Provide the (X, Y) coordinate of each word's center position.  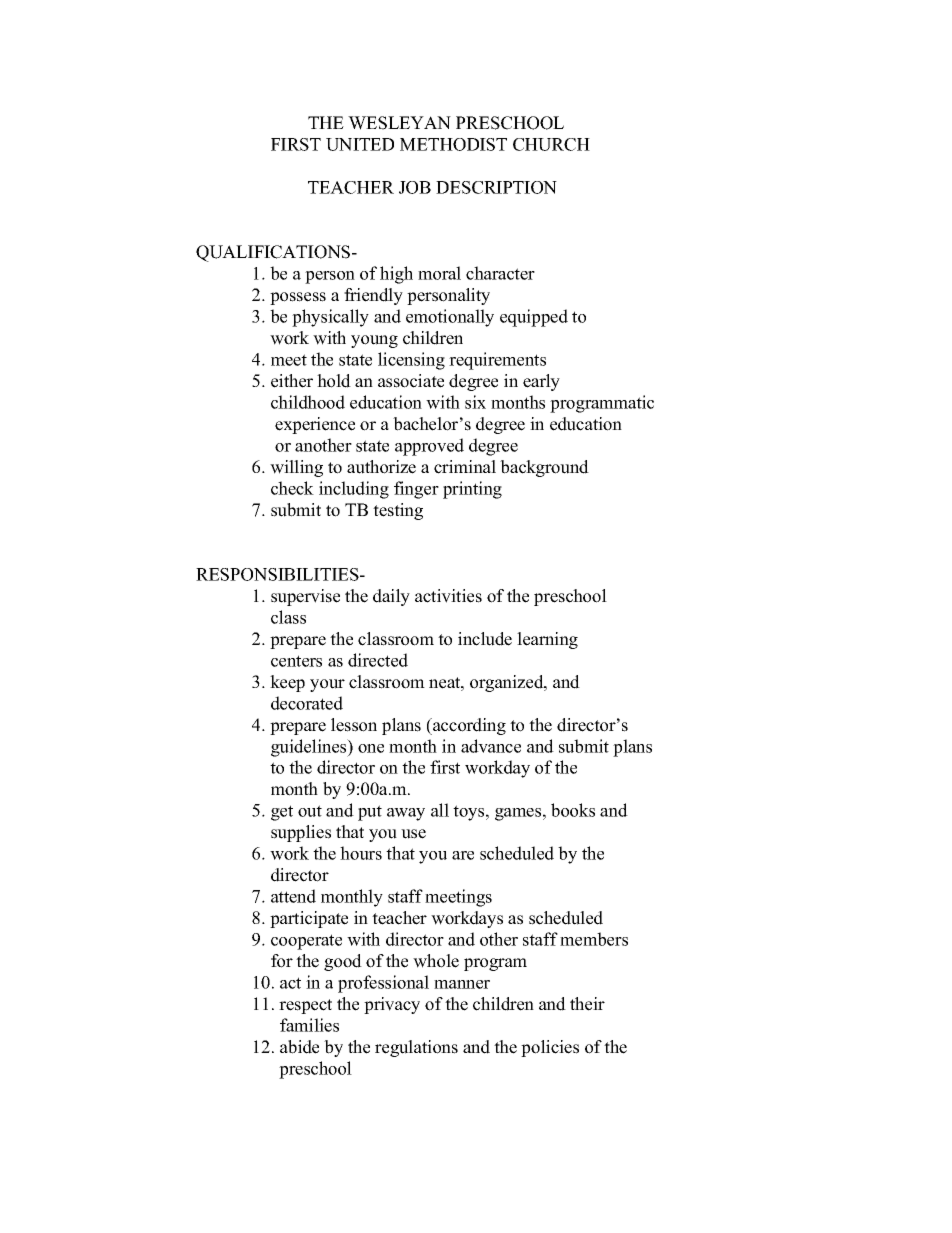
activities (448, 596)
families (309, 1025)
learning (547, 640)
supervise (305, 597)
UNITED (360, 144)
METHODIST (453, 144)
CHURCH (551, 144)
